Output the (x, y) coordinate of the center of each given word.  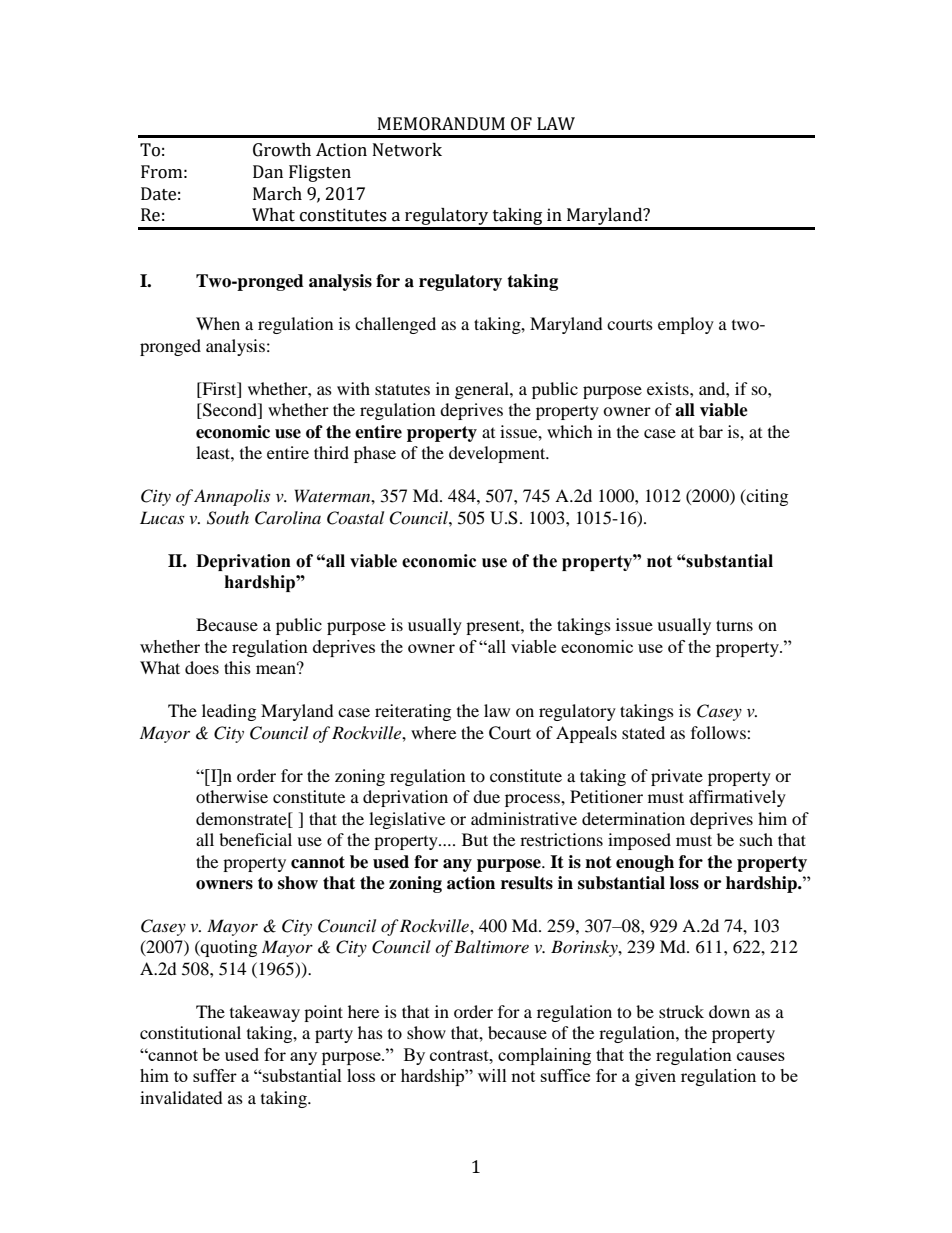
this (237, 667)
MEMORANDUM (441, 124)
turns (734, 625)
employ (686, 325)
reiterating (413, 712)
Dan (268, 172)
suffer (215, 1075)
